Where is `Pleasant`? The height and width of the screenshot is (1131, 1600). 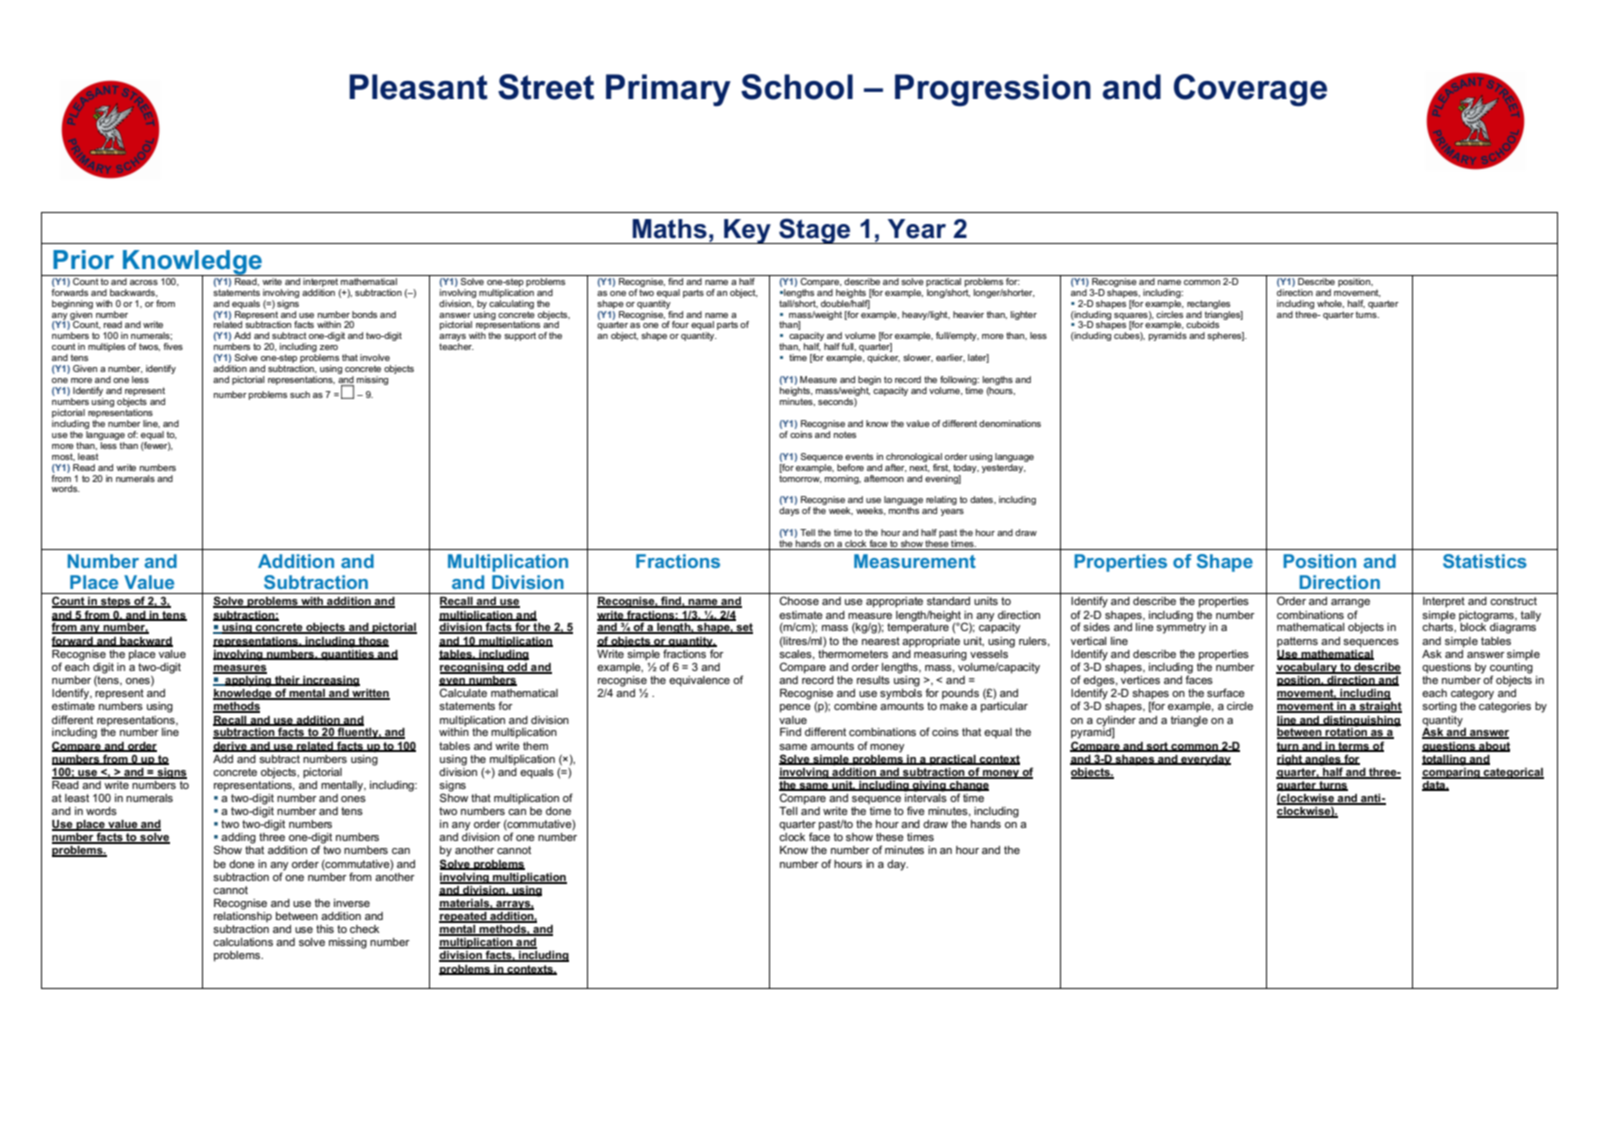
Pleasant is located at coordinates (418, 87).
